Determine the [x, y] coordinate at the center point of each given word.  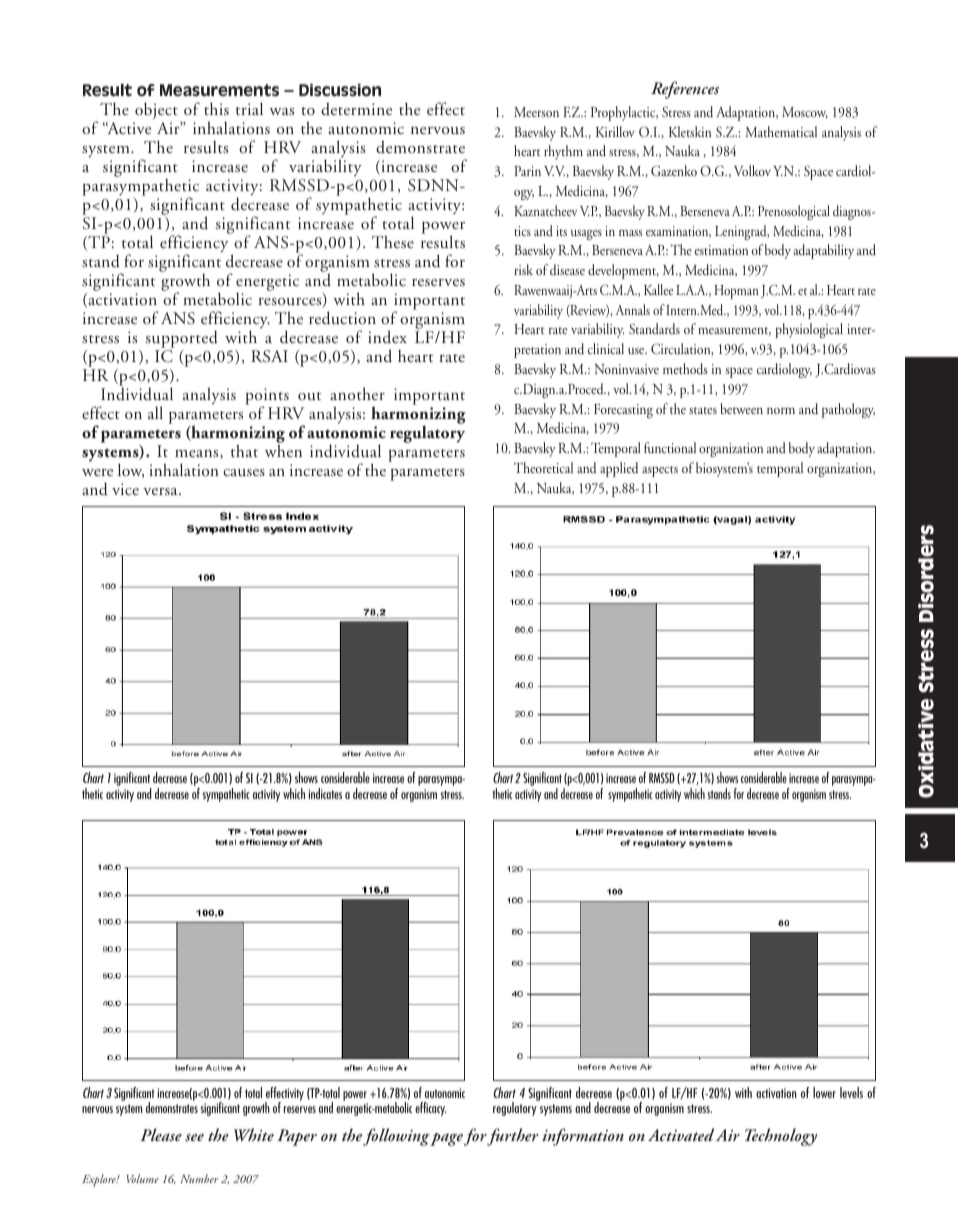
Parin [527, 171]
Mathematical [781, 131]
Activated [681, 1134]
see [194, 1137]
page [446, 1139]
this [216, 108]
